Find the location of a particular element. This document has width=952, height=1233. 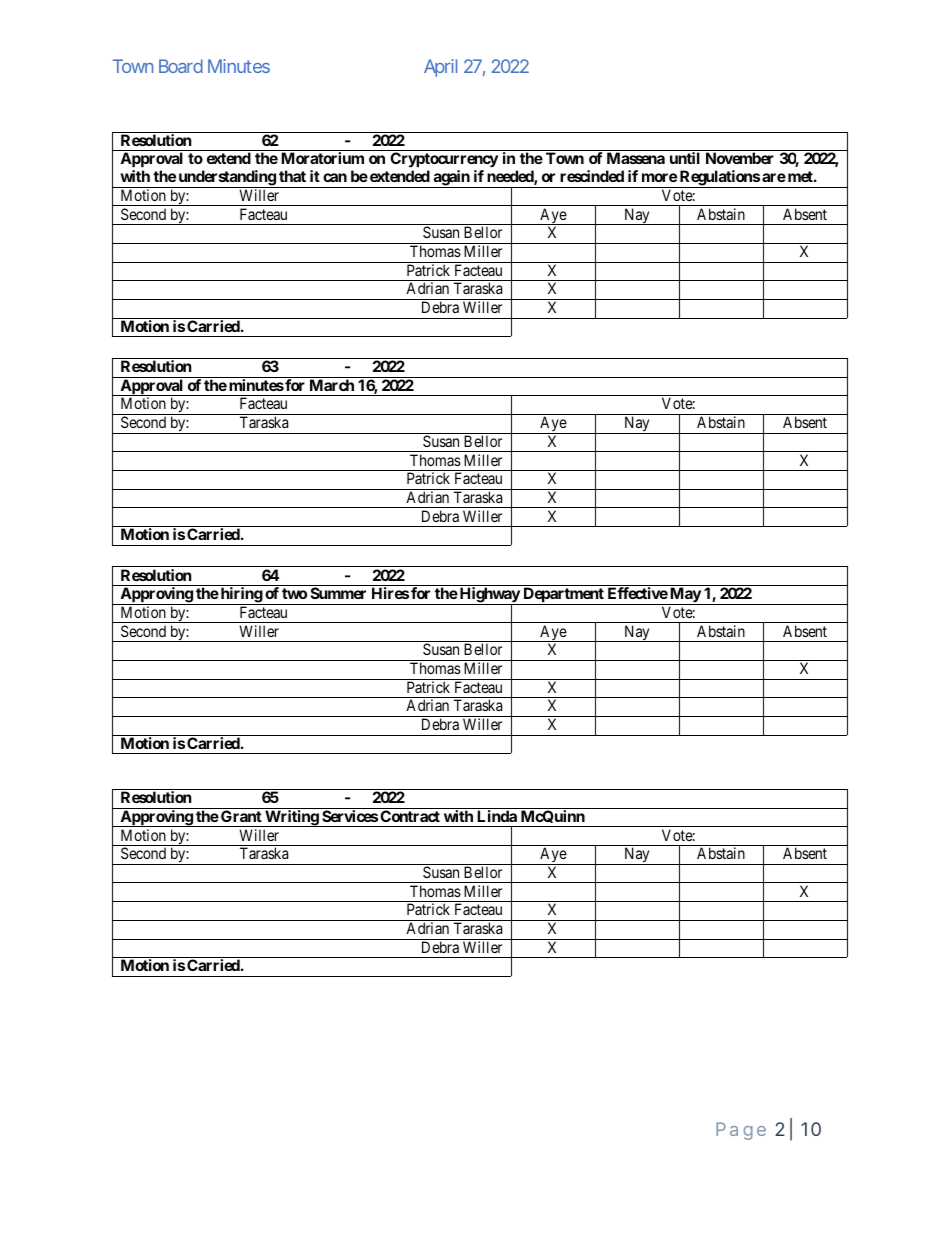

two is located at coordinates (294, 593).
